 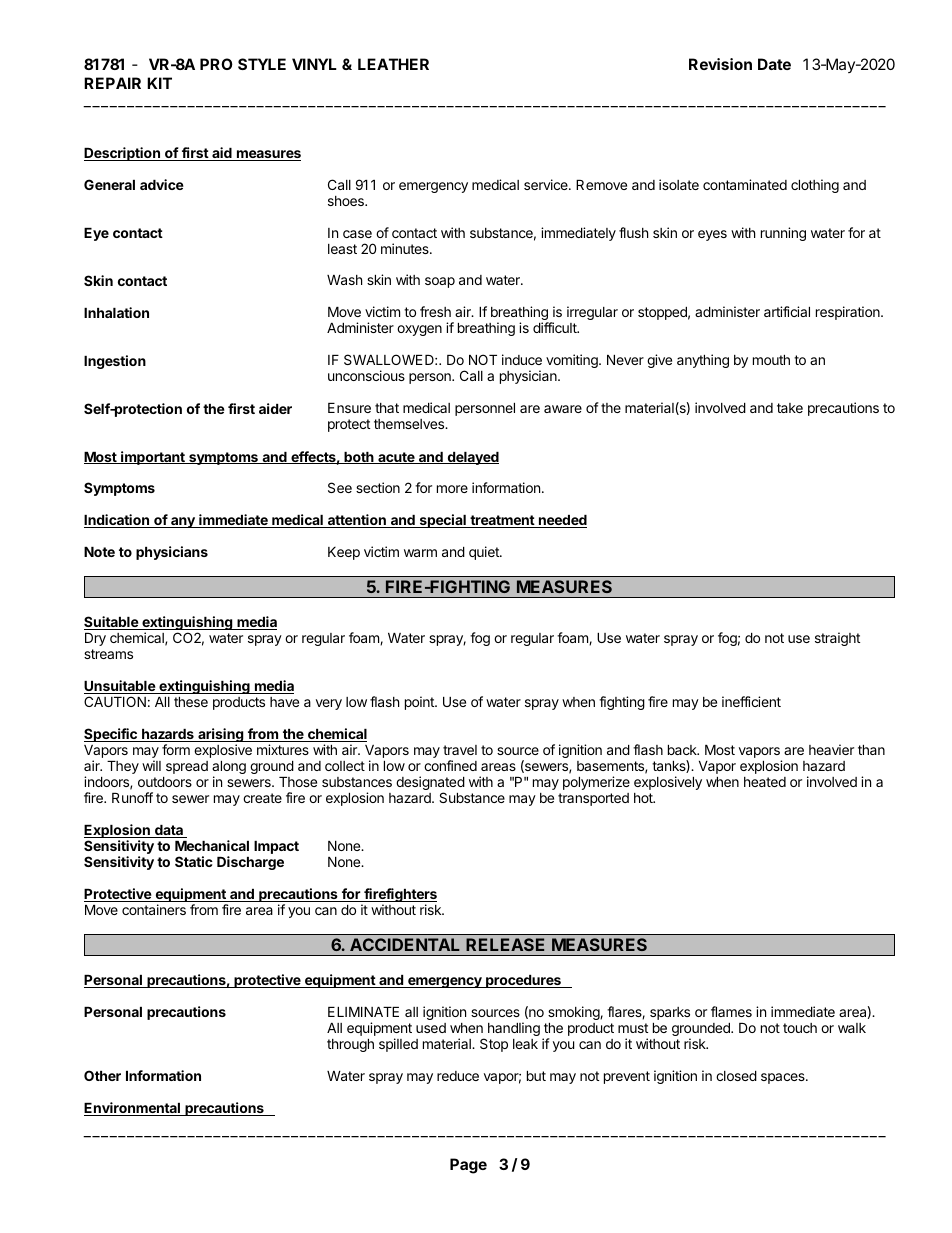 What do you see at coordinates (837, 639) in the document?
I see `straight` at bounding box center [837, 639].
